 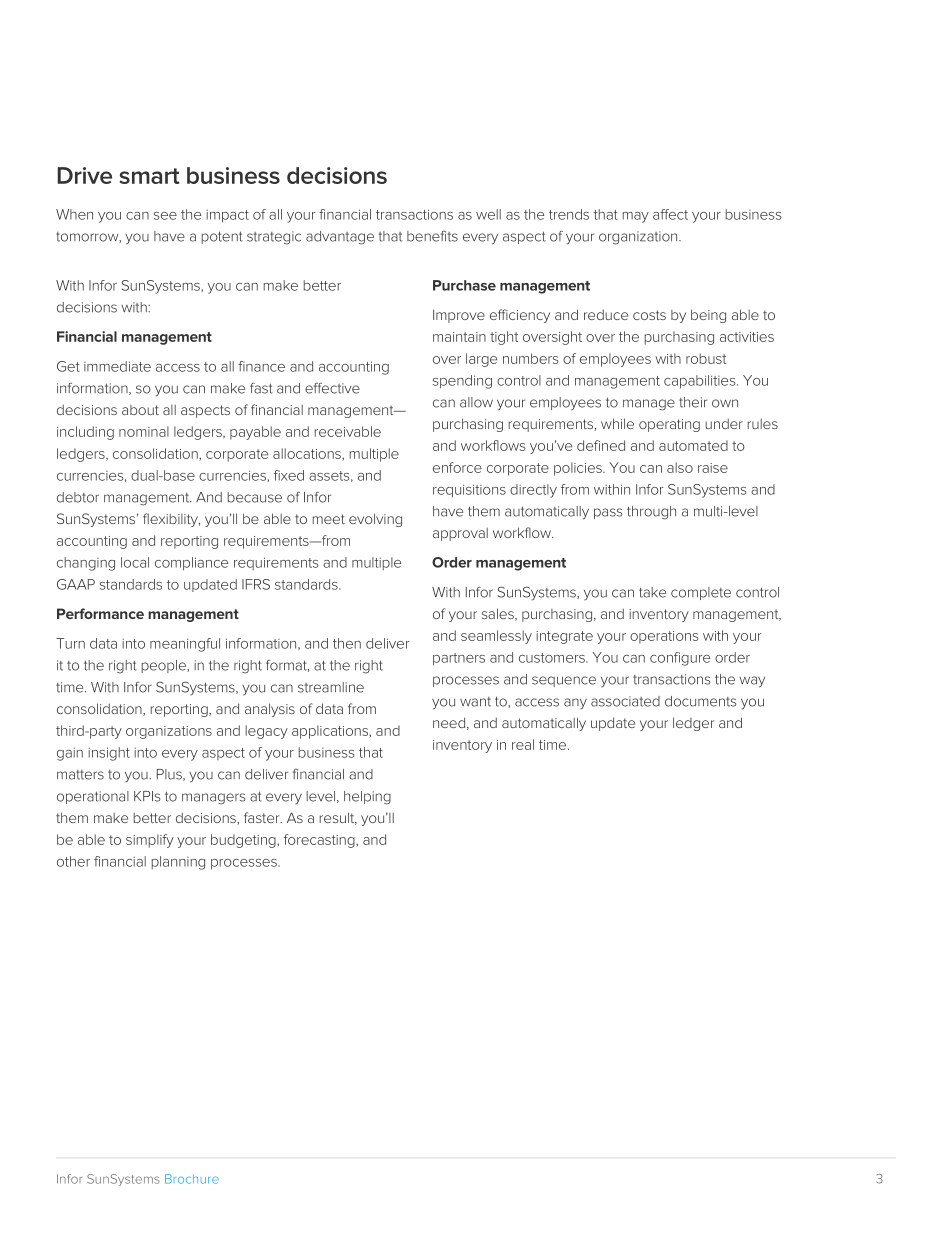 I want to click on robust, so click(x=706, y=358).
